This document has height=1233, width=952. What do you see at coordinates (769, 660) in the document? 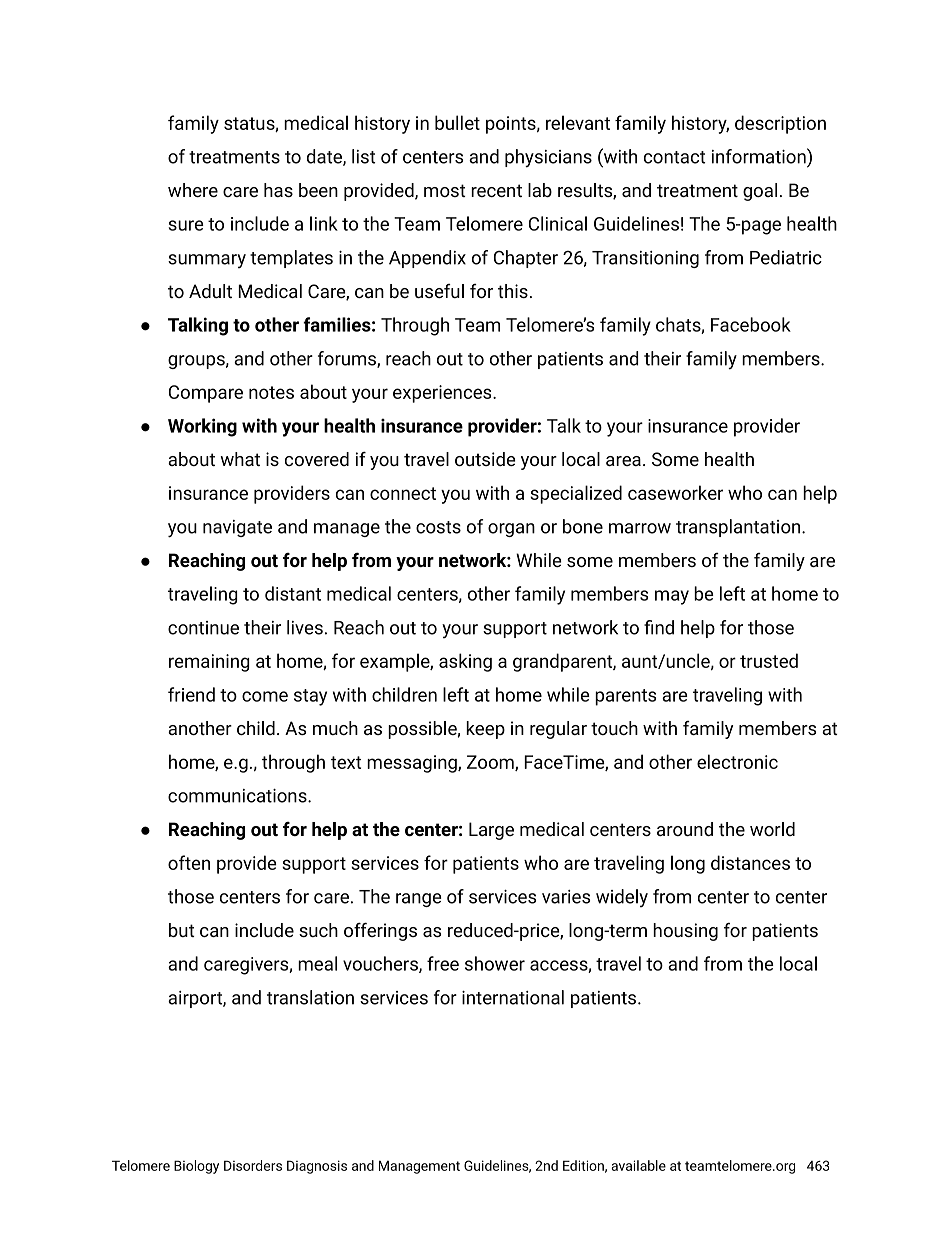
I see `trusted` at bounding box center [769, 660].
